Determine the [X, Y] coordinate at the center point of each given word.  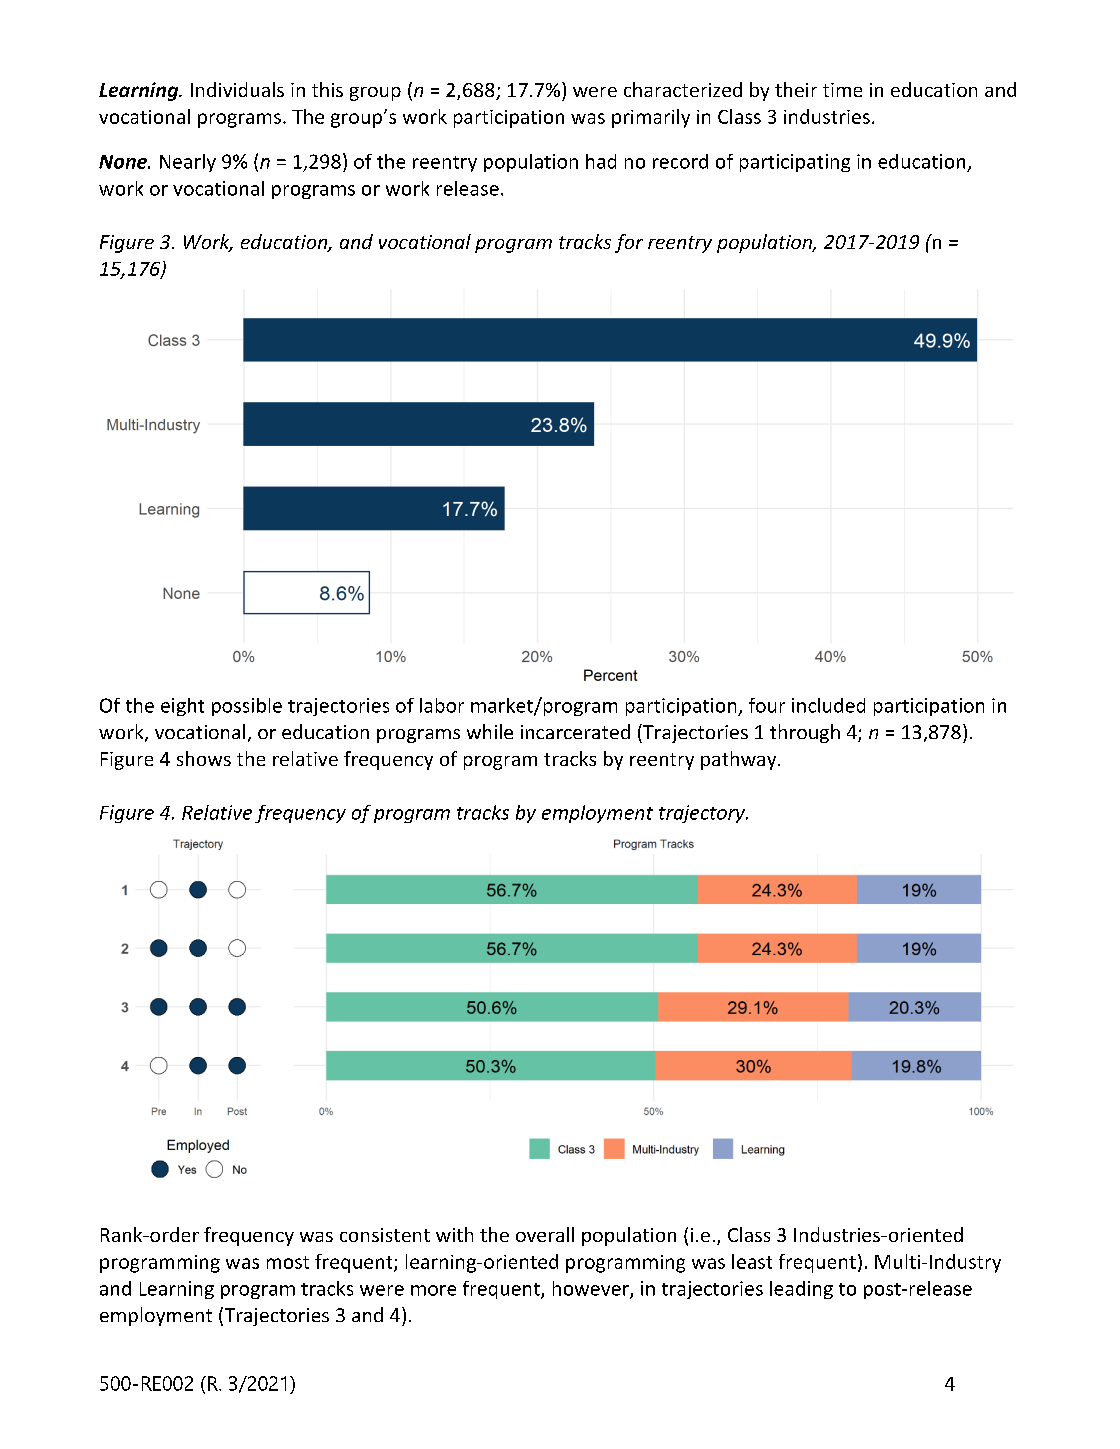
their [796, 89]
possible [247, 707]
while [490, 731]
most [288, 1262]
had [601, 161]
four [767, 705]
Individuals [237, 89]
